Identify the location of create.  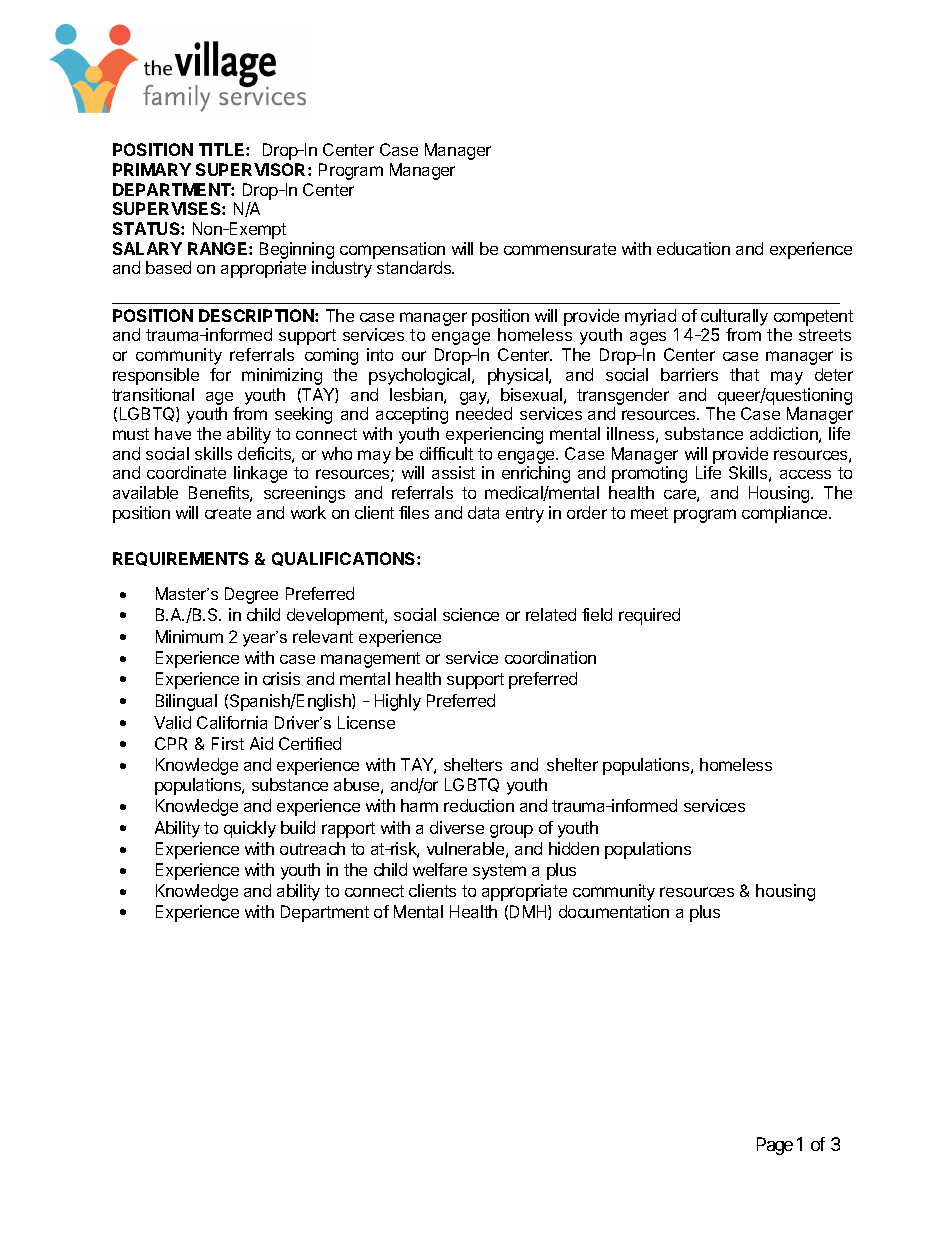
(228, 513).
